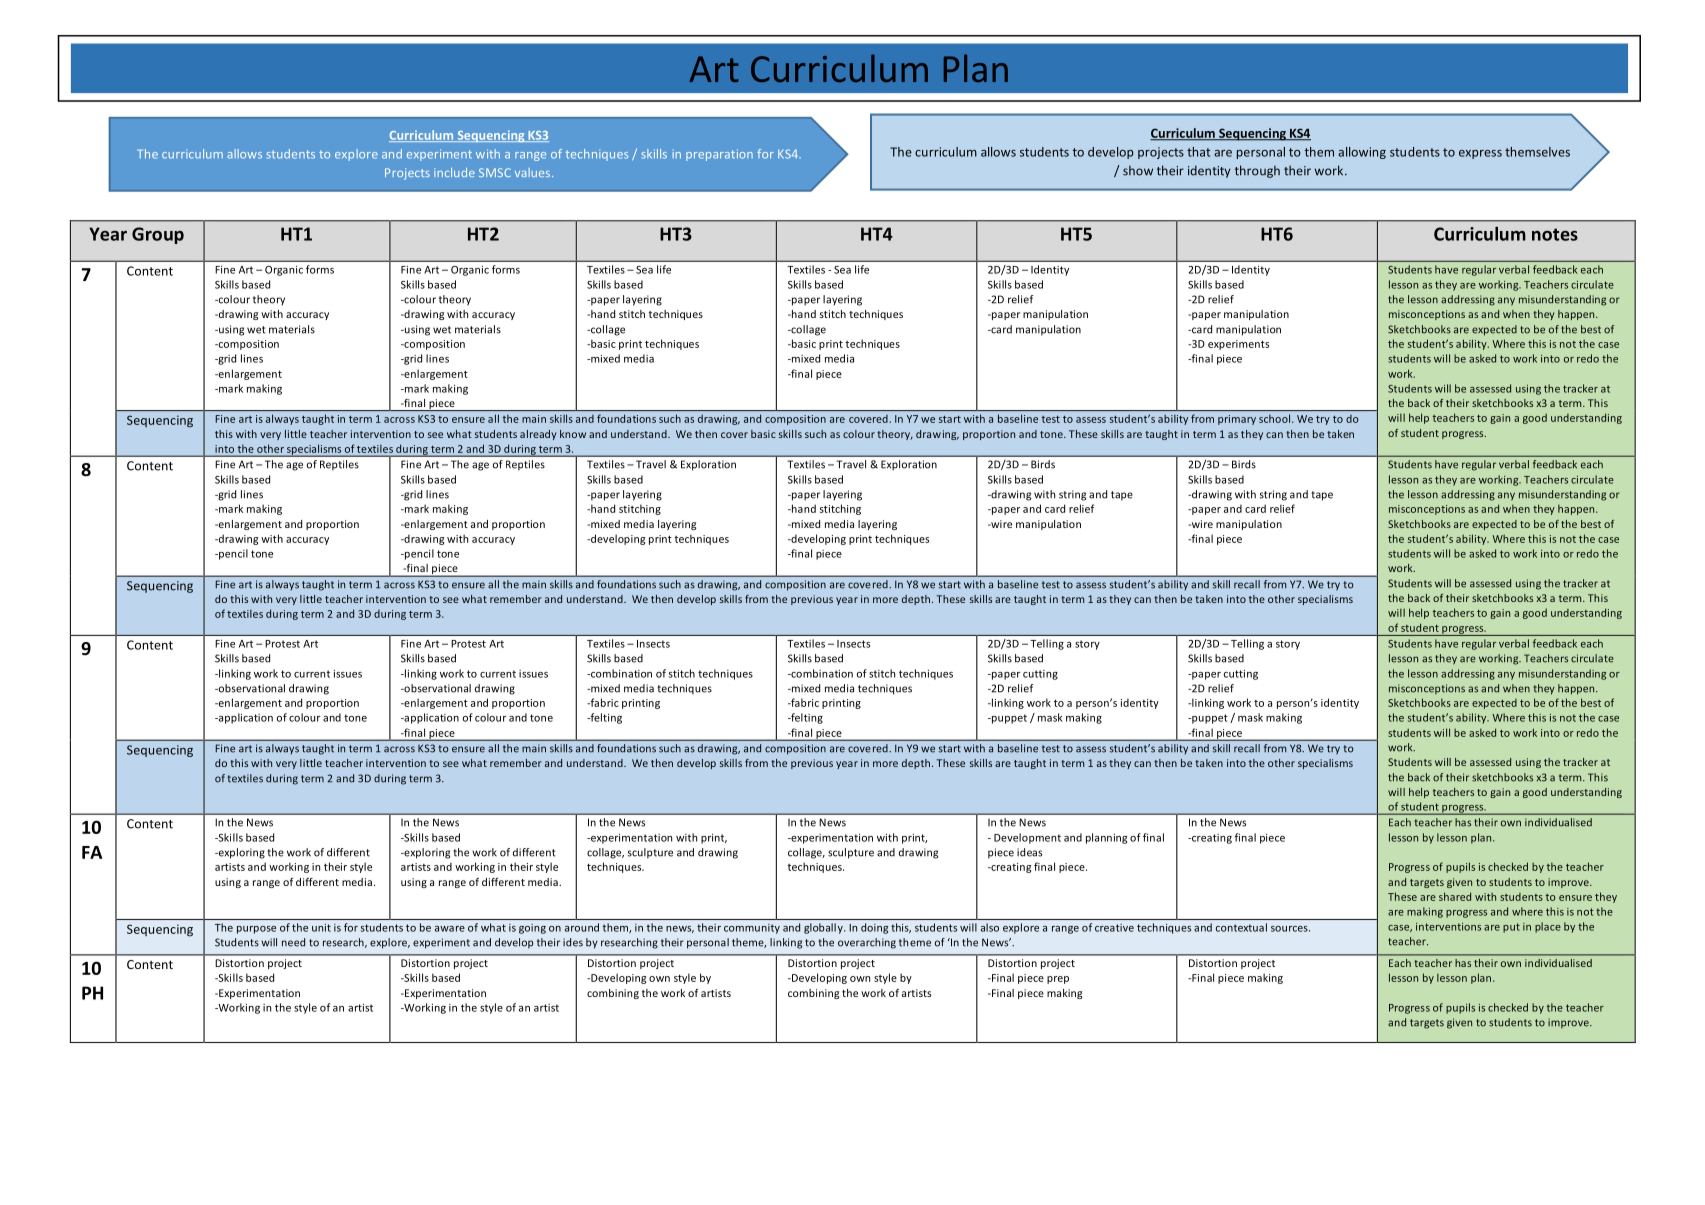 The height and width of the screenshot is (1205, 1705). Describe the element at coordinates (256, 930) in the screenshot. I see `purpose` at that location.
